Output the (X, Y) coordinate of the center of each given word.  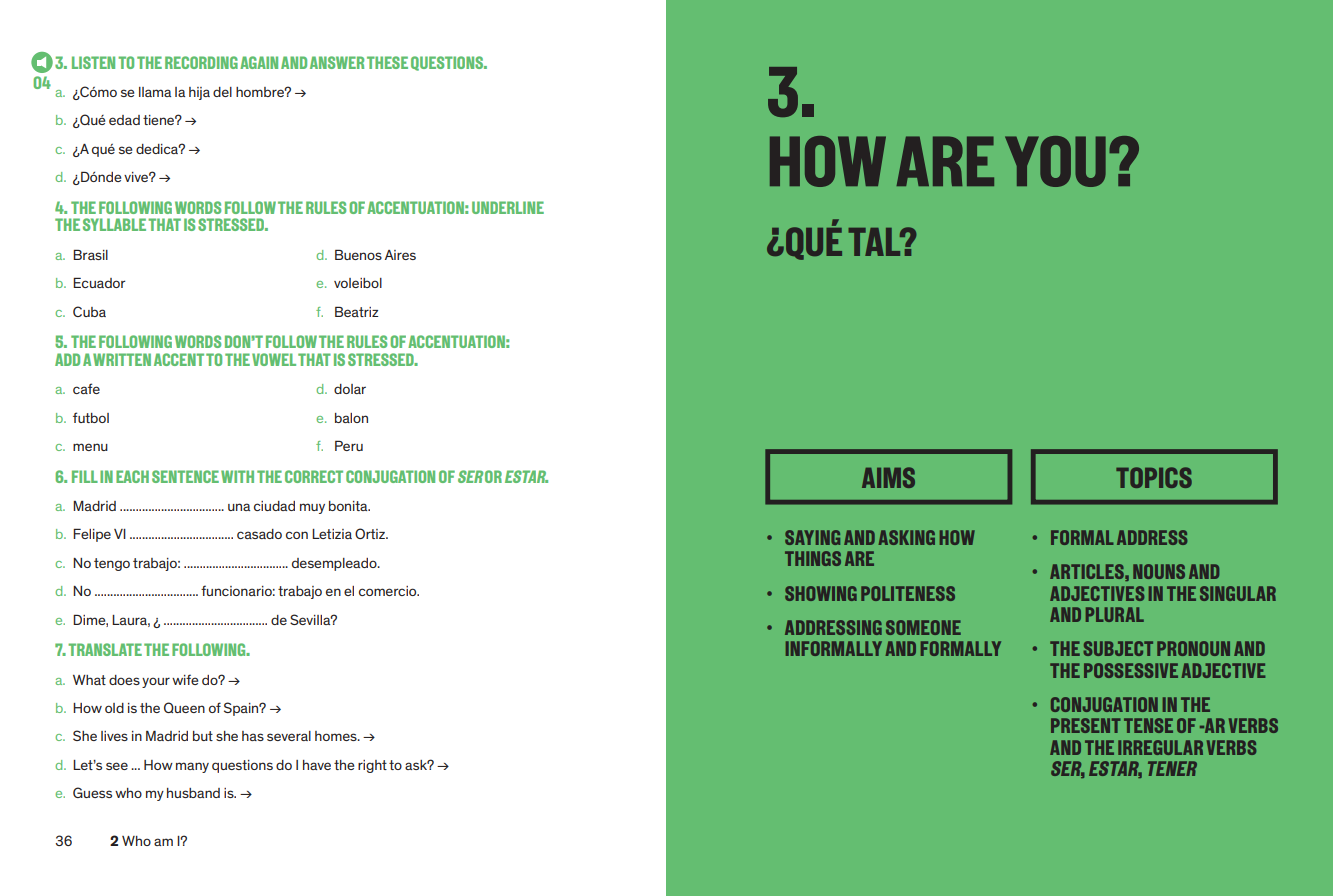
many (192, 767)
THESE (387, 62)
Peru (349, 445)
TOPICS (1154, 477)
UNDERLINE (508, 207)
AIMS (888, 477)
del (222, 92)
